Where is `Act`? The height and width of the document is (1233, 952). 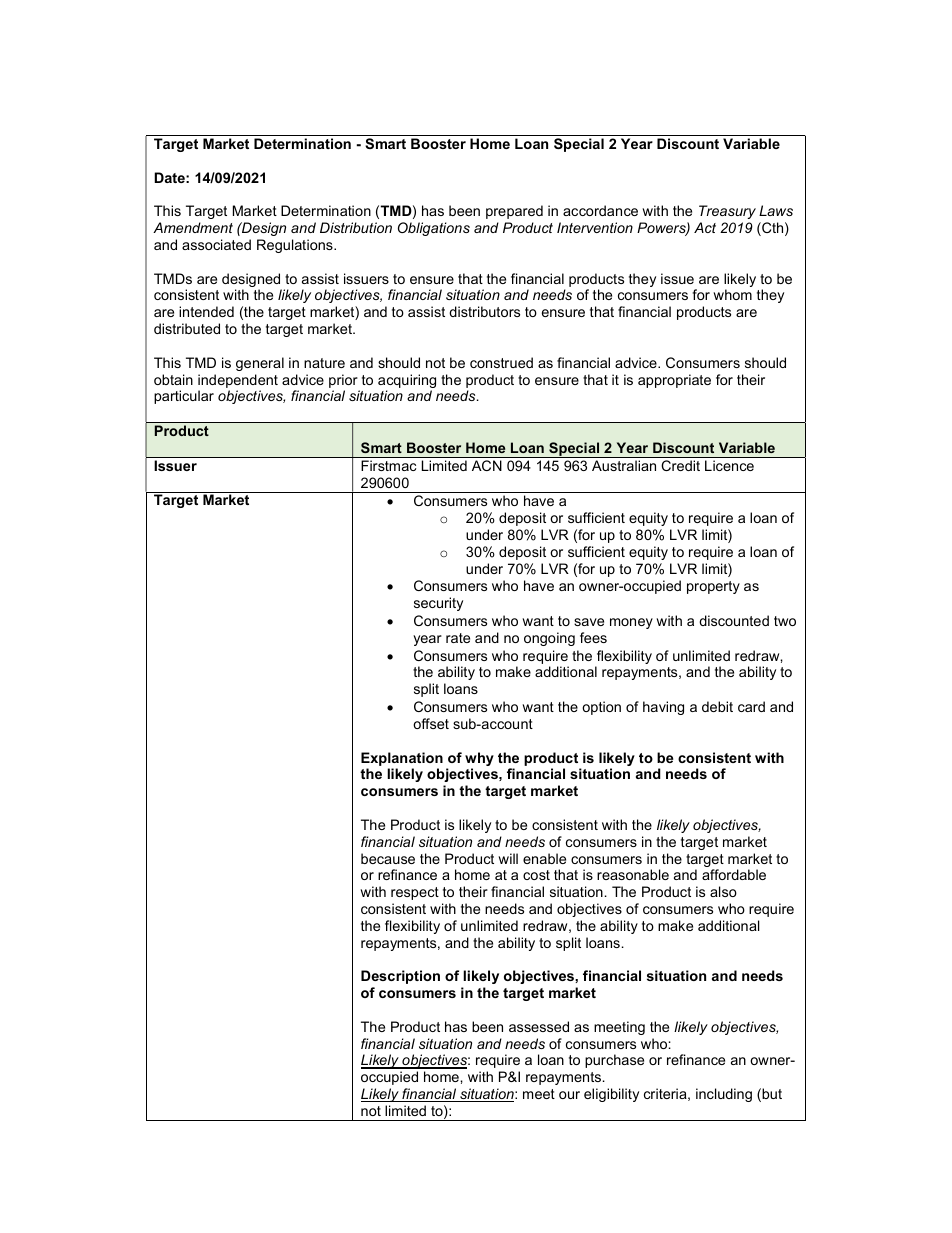
Act is located at coordinates (705, 227).
